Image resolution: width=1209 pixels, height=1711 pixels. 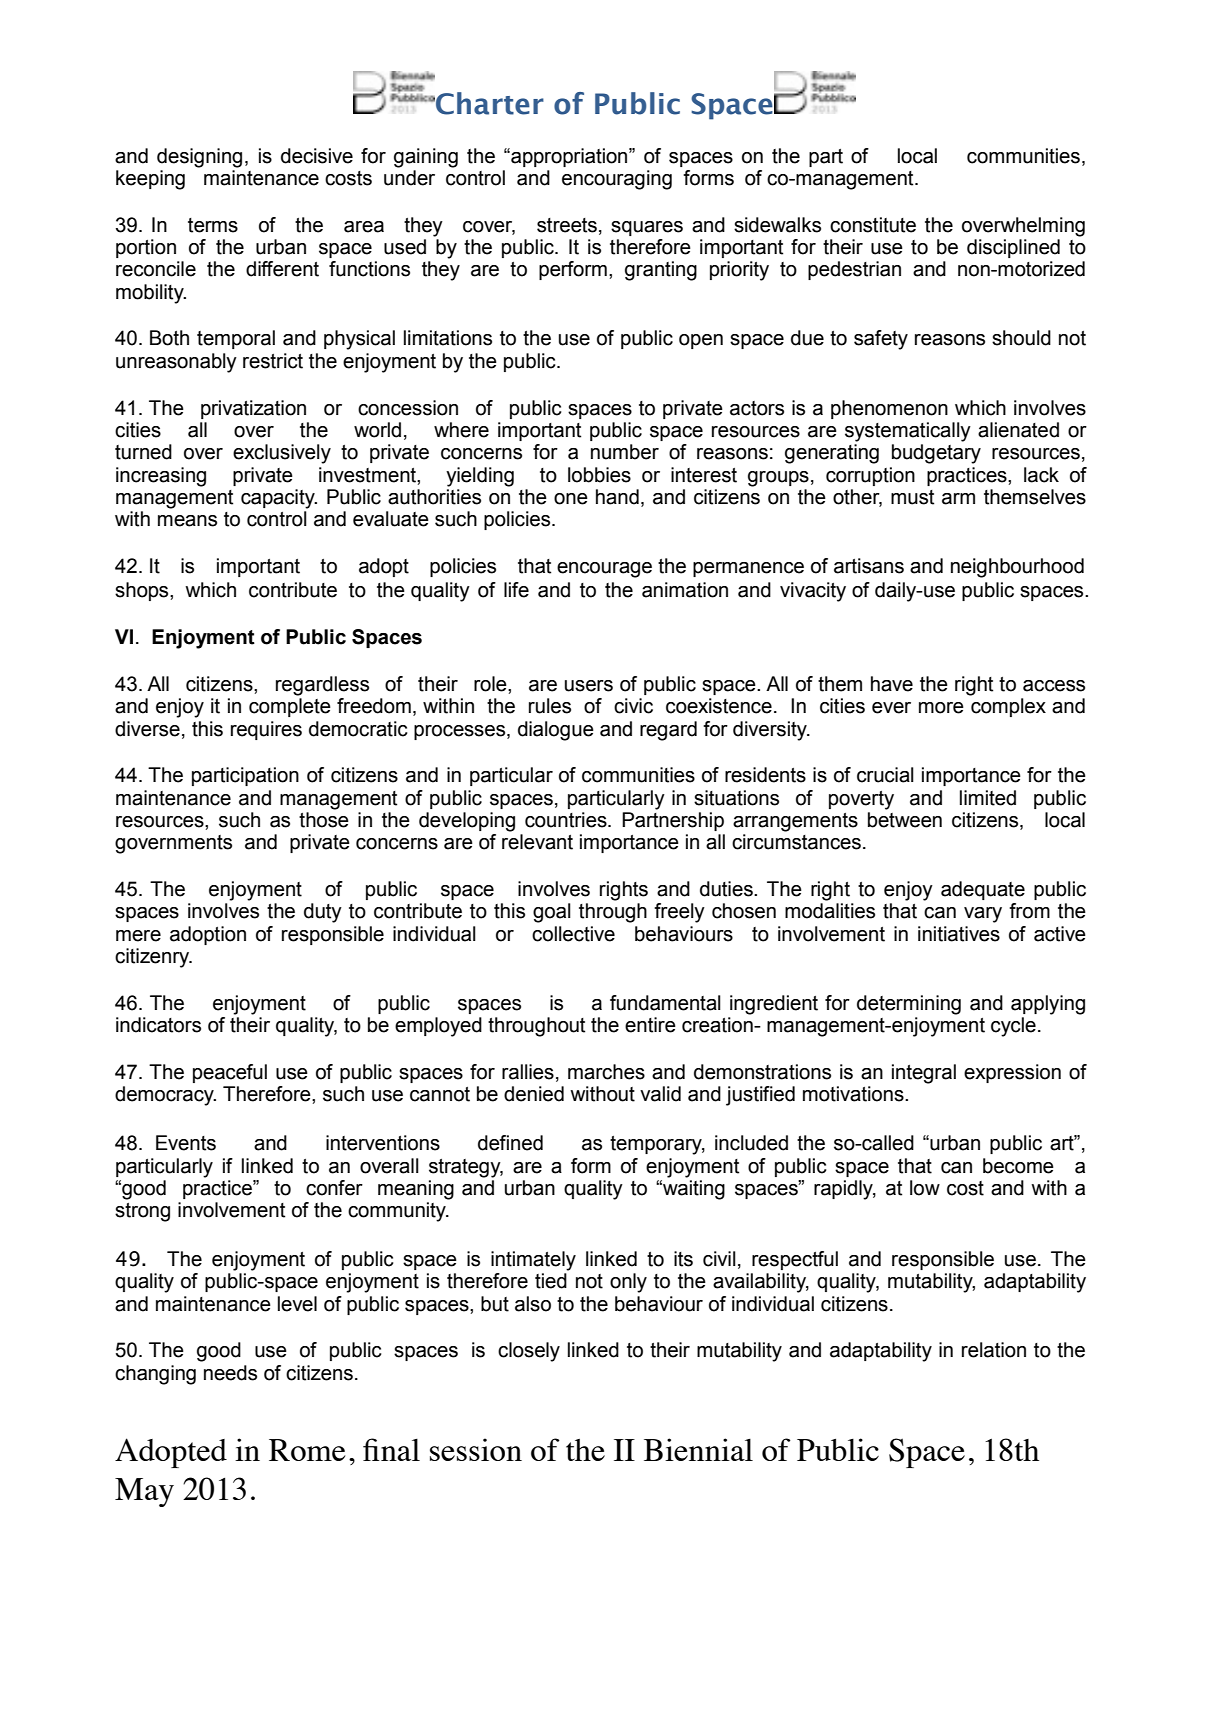 What do you see at coordinates (873, 225) in the page?
I see `constitute` at bounding box center [873, 225].
